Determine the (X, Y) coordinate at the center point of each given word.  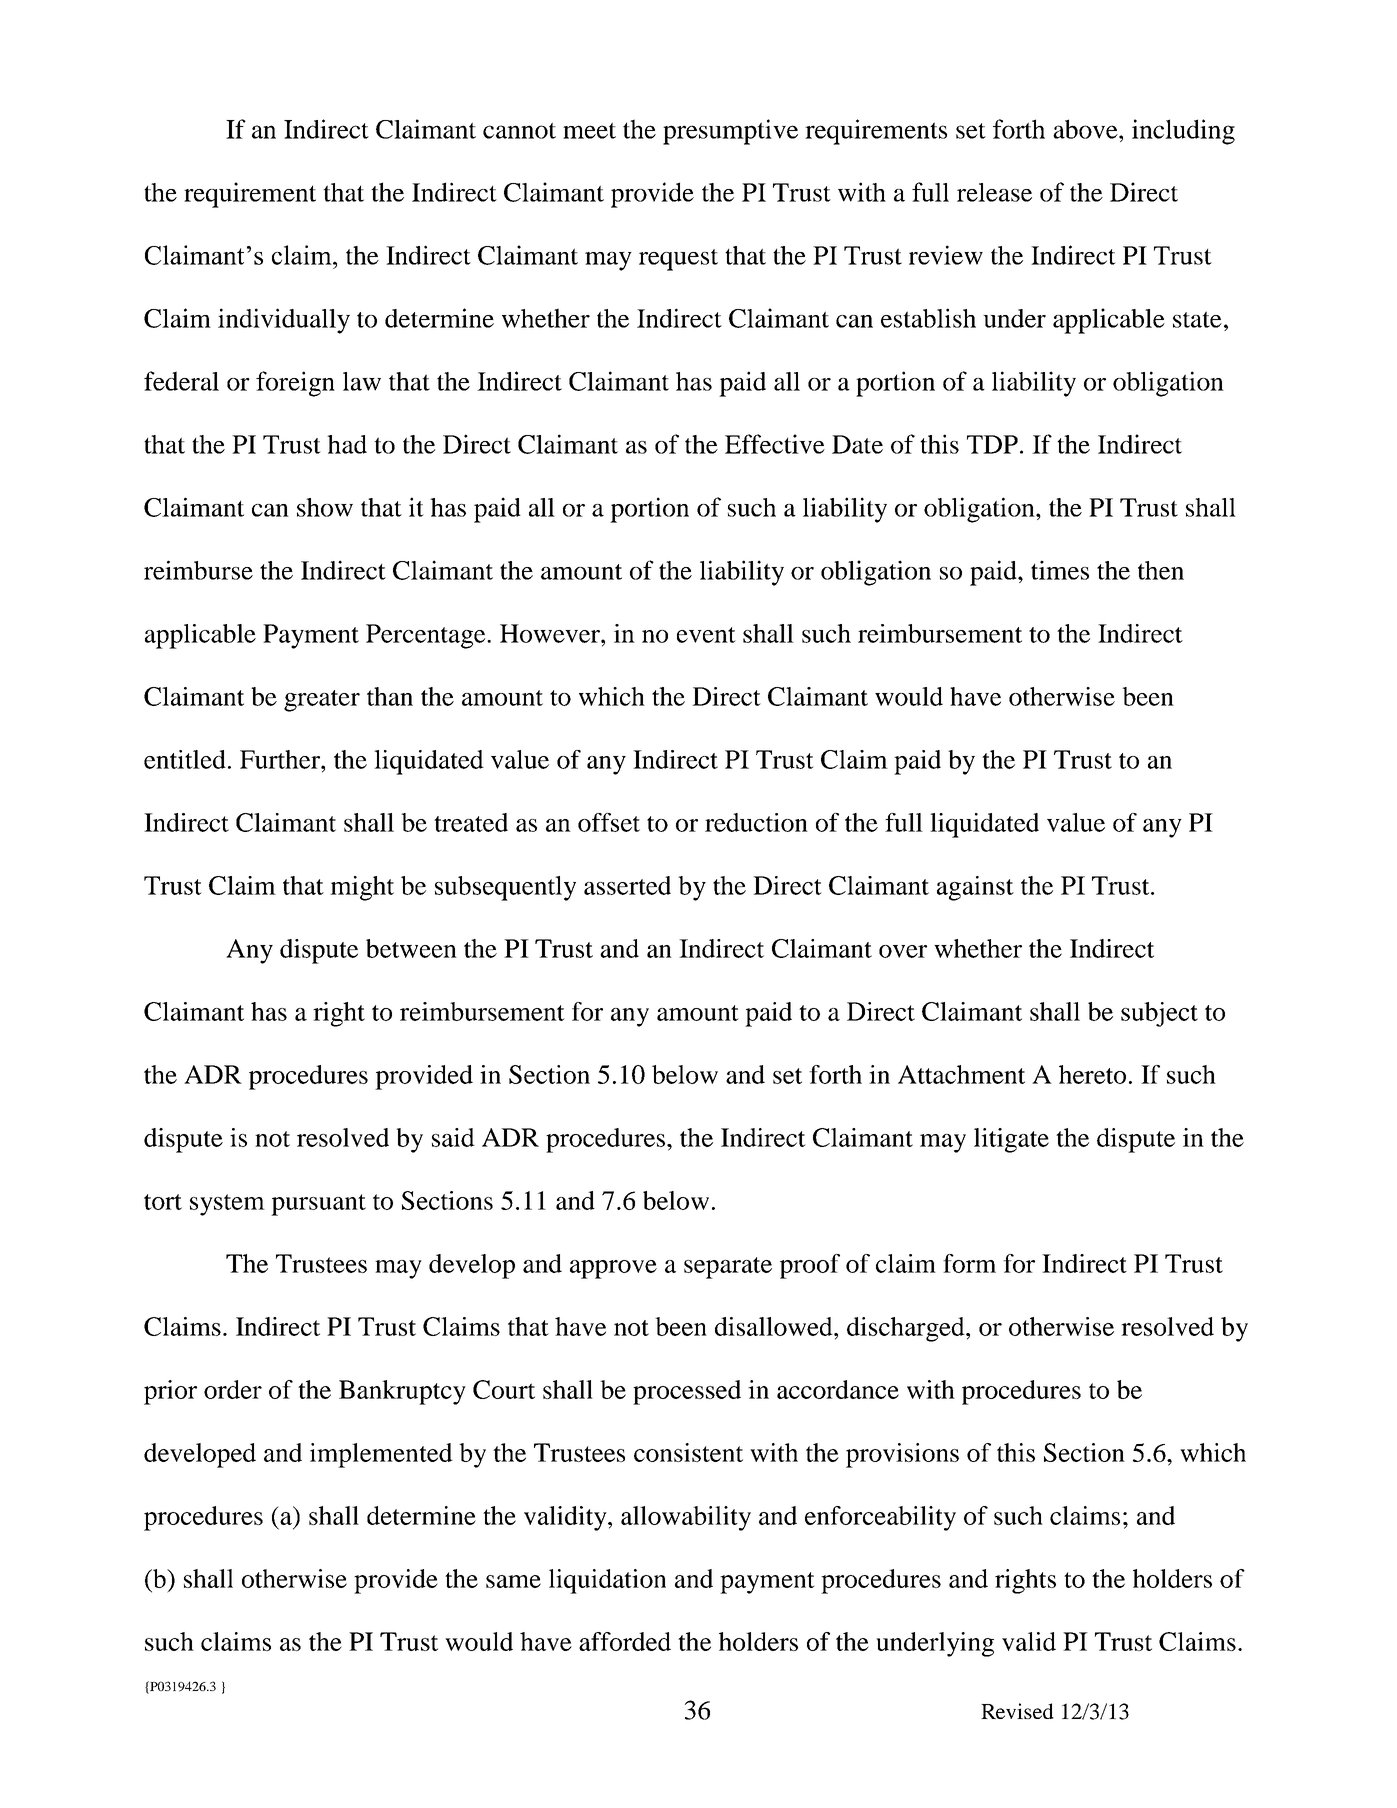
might (362, 888)
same (513, 1581)
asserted (627, 885)
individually (284, 321)
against (975, 888)
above (1086, 129)
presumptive (730, 132)
